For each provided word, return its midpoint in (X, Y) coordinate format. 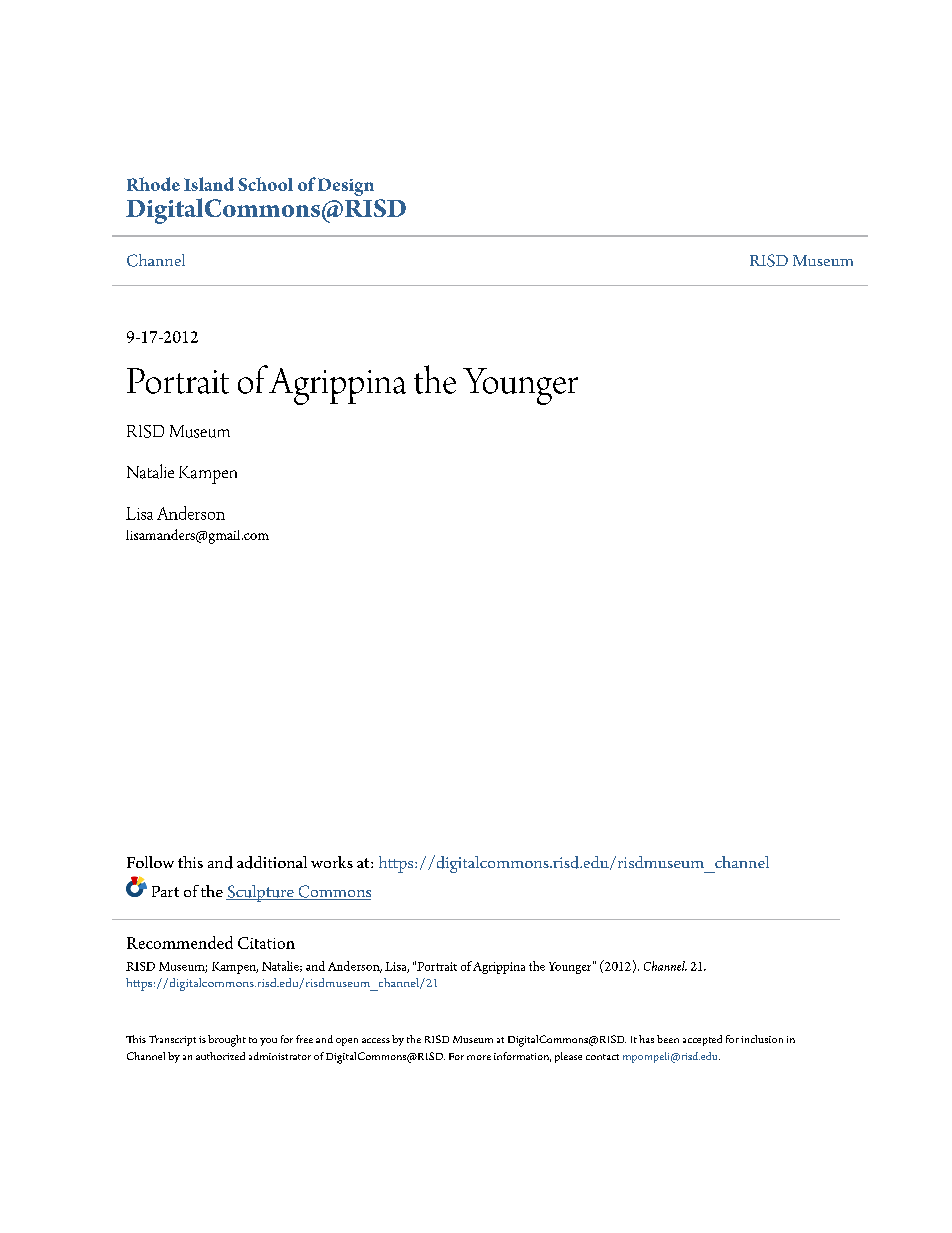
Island (209, 184)
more (479, 1057)
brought (227, 1041)
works (332, 862)
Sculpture (261, 893)
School (265, 184)
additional (272, 862)
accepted (702, 1040)
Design (346, 187)
